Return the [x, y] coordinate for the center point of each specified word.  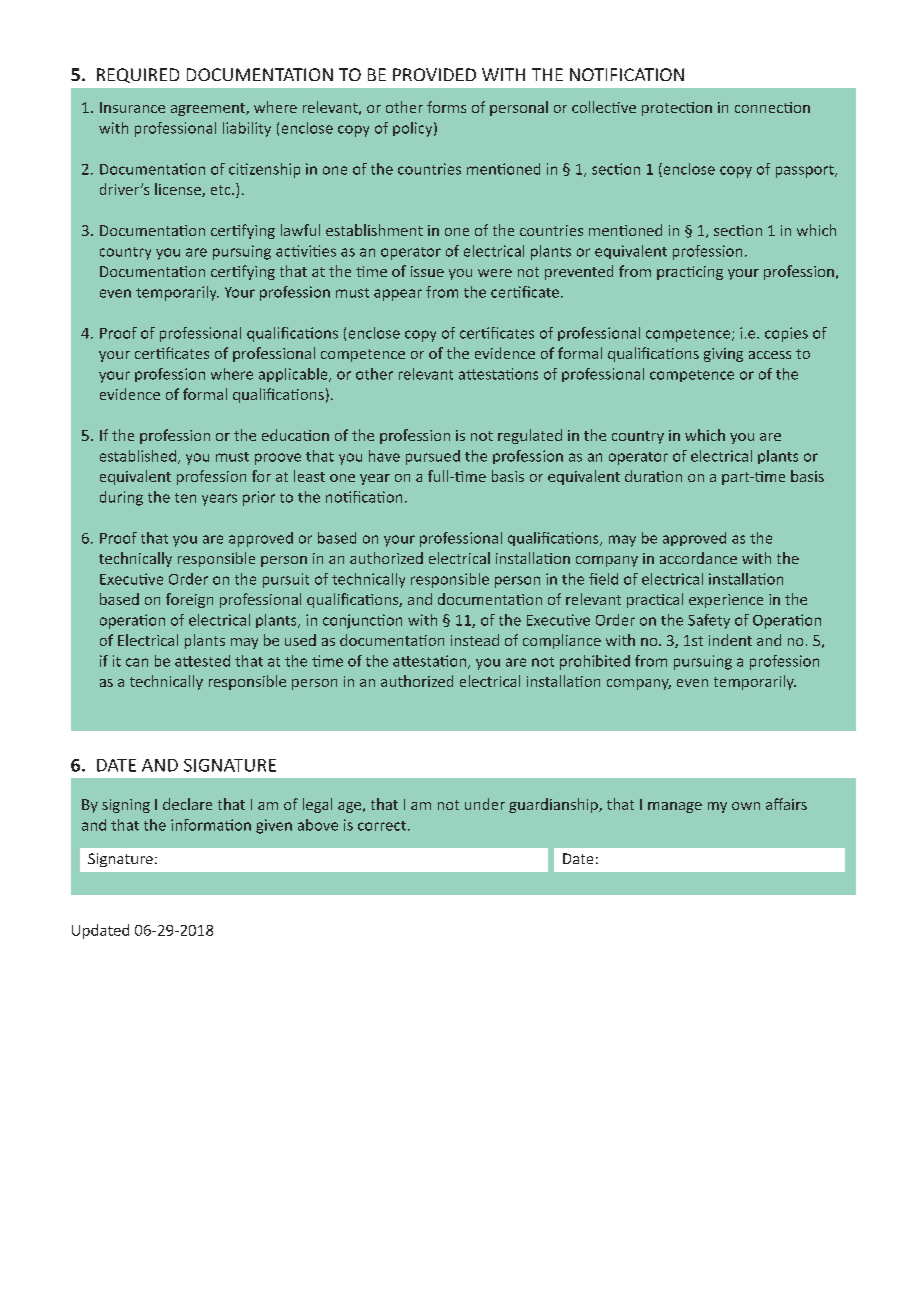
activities [306, 251]
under [485, 804]
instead [475, 640]
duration [653, 476]
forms [446, 107]
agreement [209, 109]
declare [187, 804]
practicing [690, 273]
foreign [189, 600]
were [495, 273]
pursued [433, 457]
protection [677, 109]
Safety [709, 621]
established [138, 456]
